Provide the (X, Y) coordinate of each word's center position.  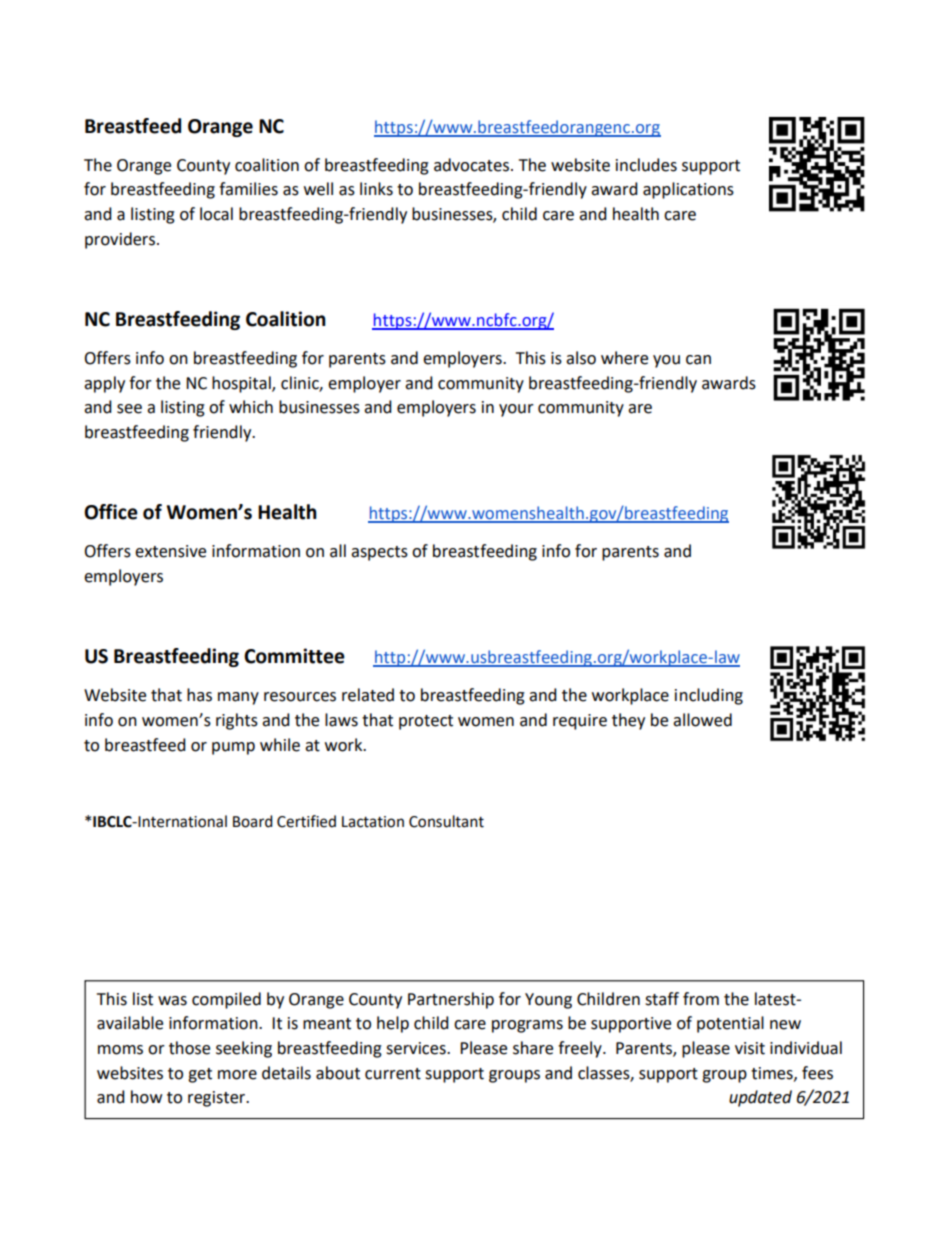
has (199, 695)
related (368, 695)
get (200, 1075)
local (216, 214)
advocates (473, 165)
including (709, 696)
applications (688, 190)
